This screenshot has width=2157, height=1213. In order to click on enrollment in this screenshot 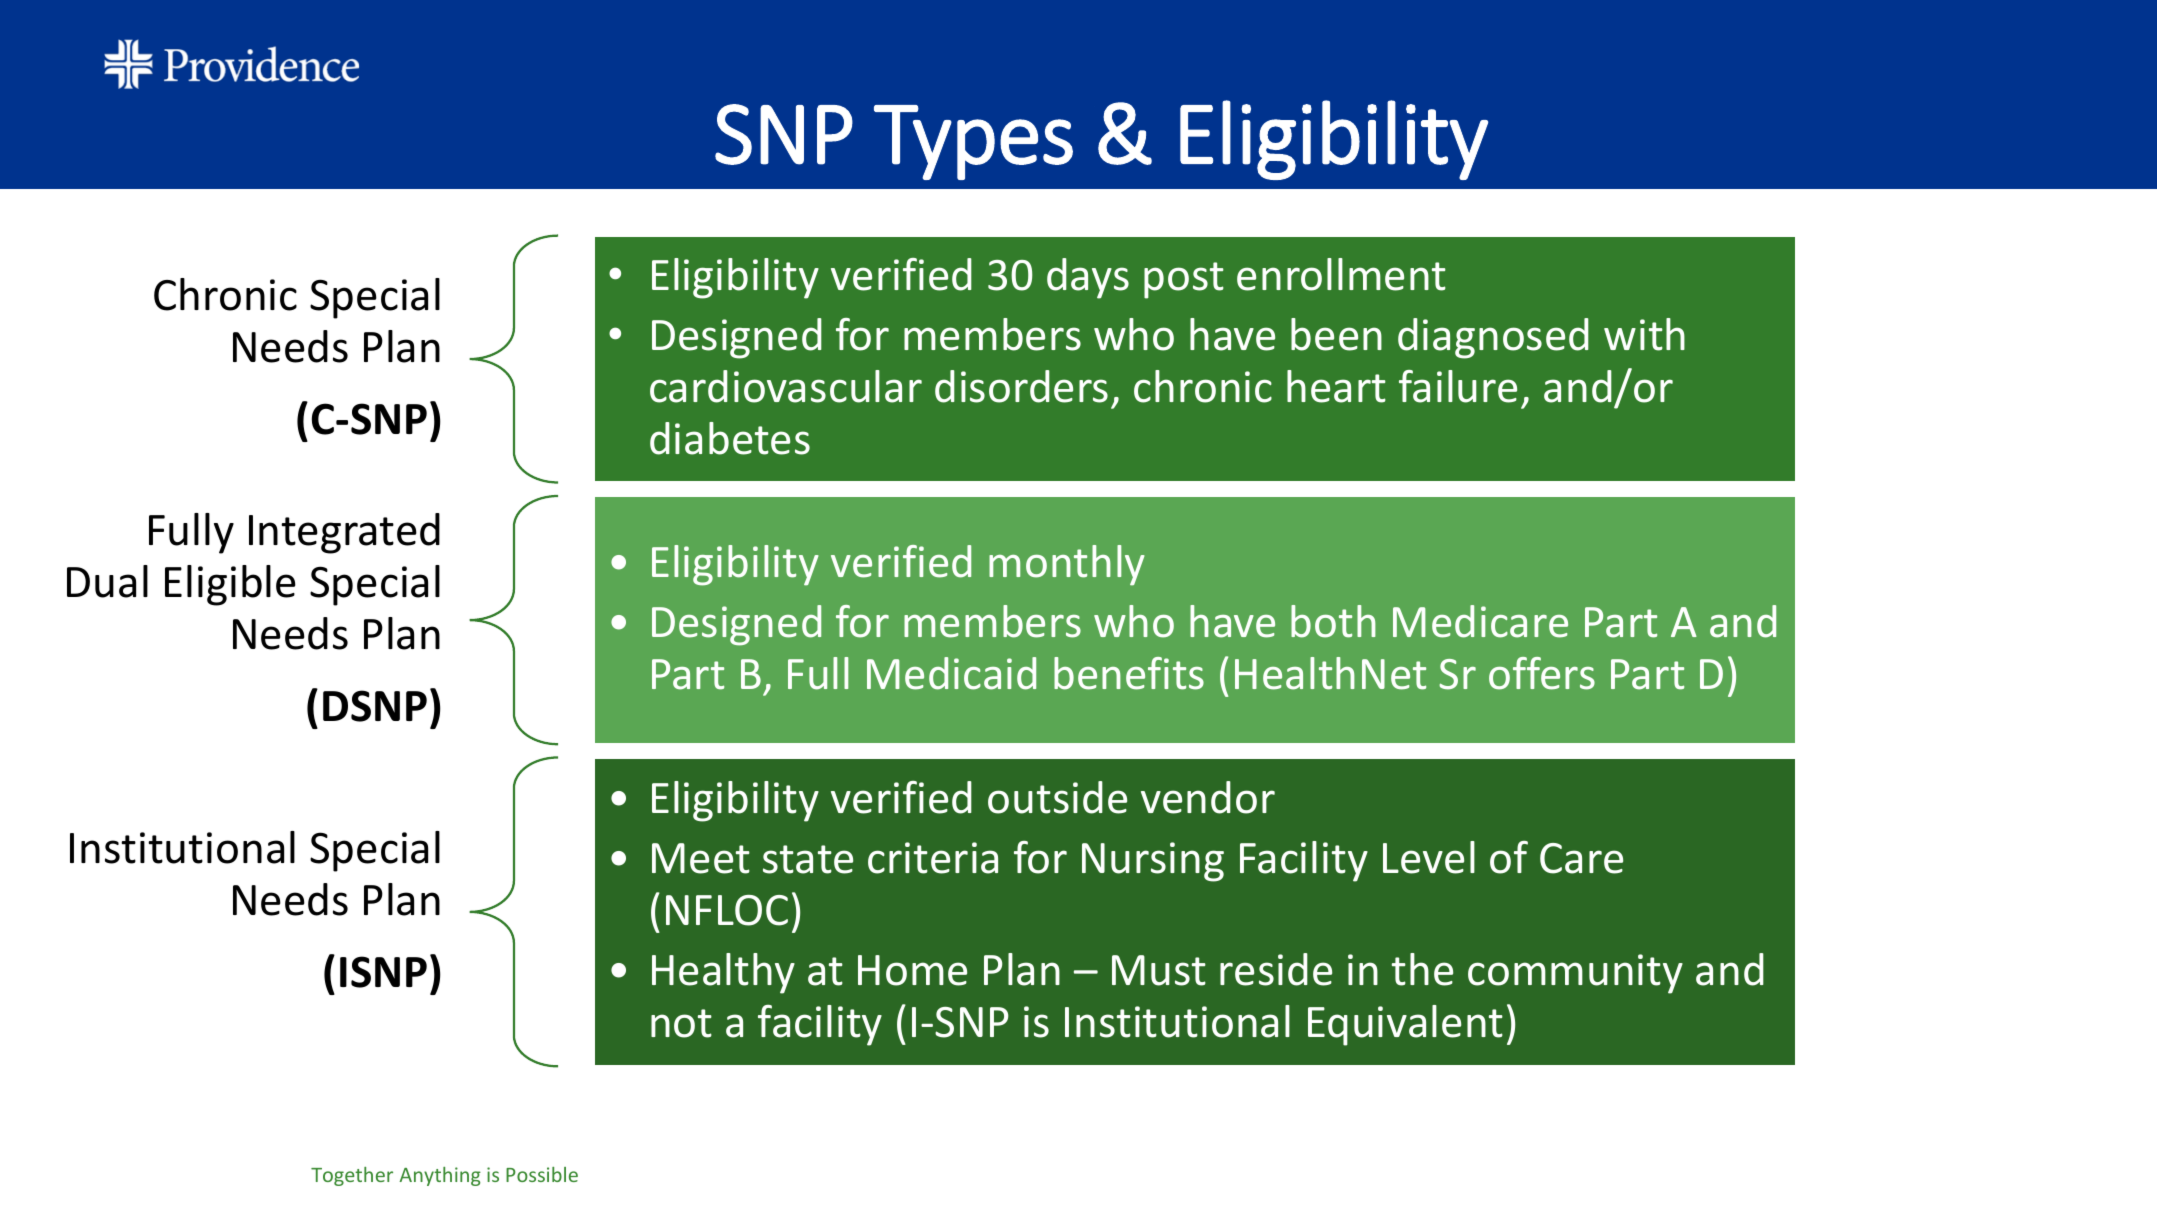, I will do `click(1341, 274)`.
